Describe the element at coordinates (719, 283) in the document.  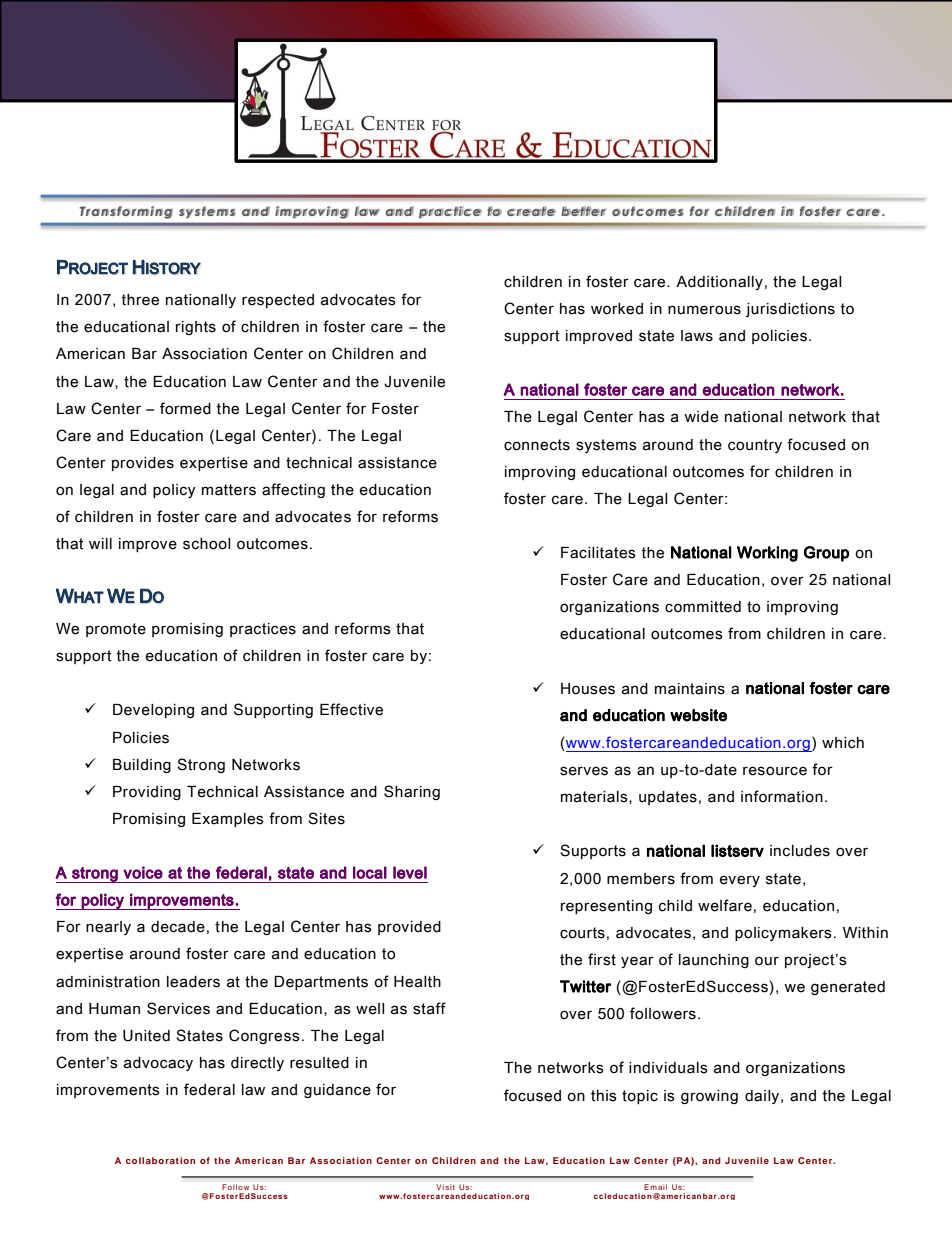
I see `Additionally` at that location.
